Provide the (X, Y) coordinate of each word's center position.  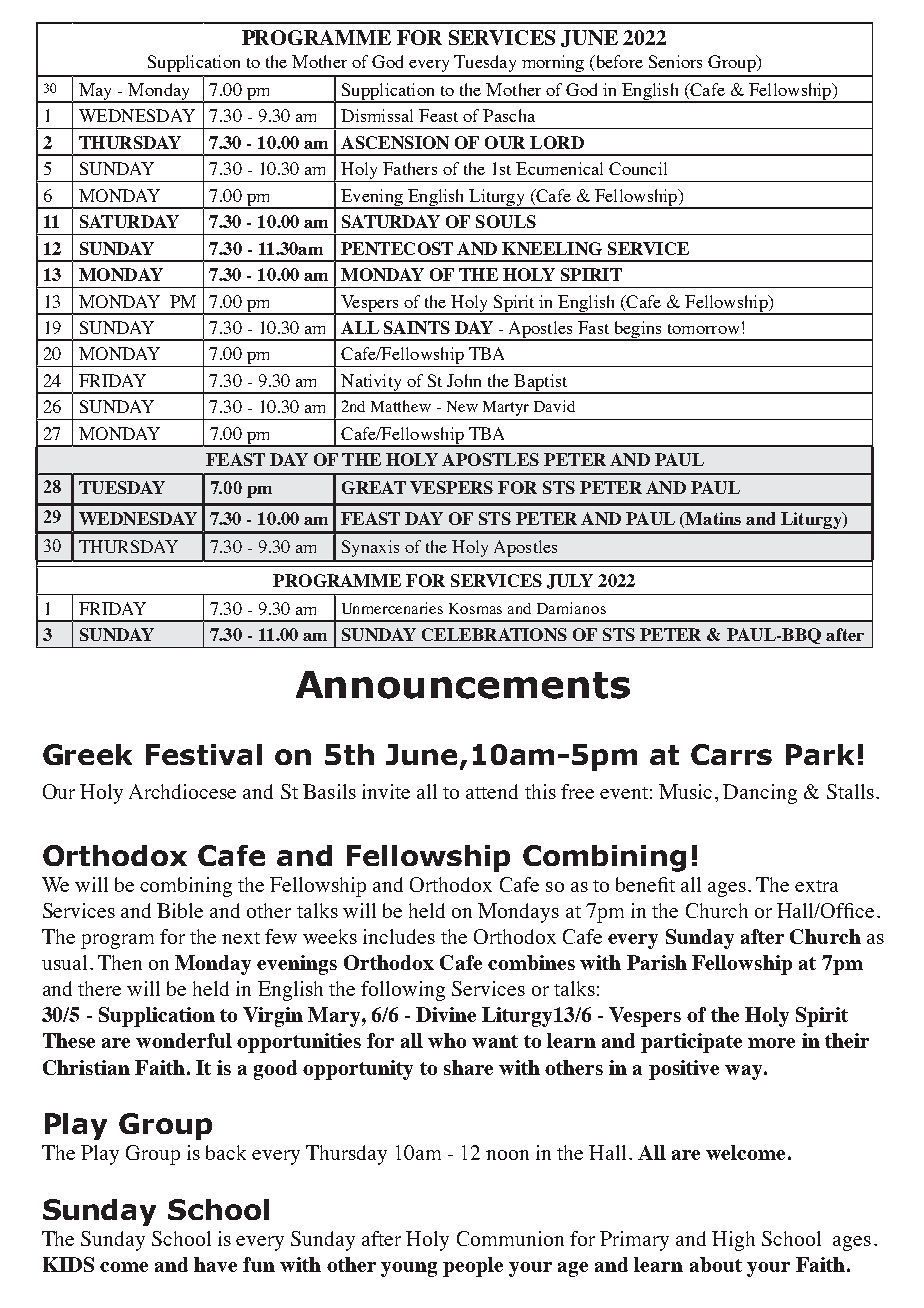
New (462, 406)
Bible (180, 910)
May (96, 93)
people (473, 1267)
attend (492, 791)
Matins (712, 518)
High (733, 1241)
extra (816, 886)
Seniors (675, 61)
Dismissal (377, 115)
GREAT (374, 487)
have (215, 1264)
